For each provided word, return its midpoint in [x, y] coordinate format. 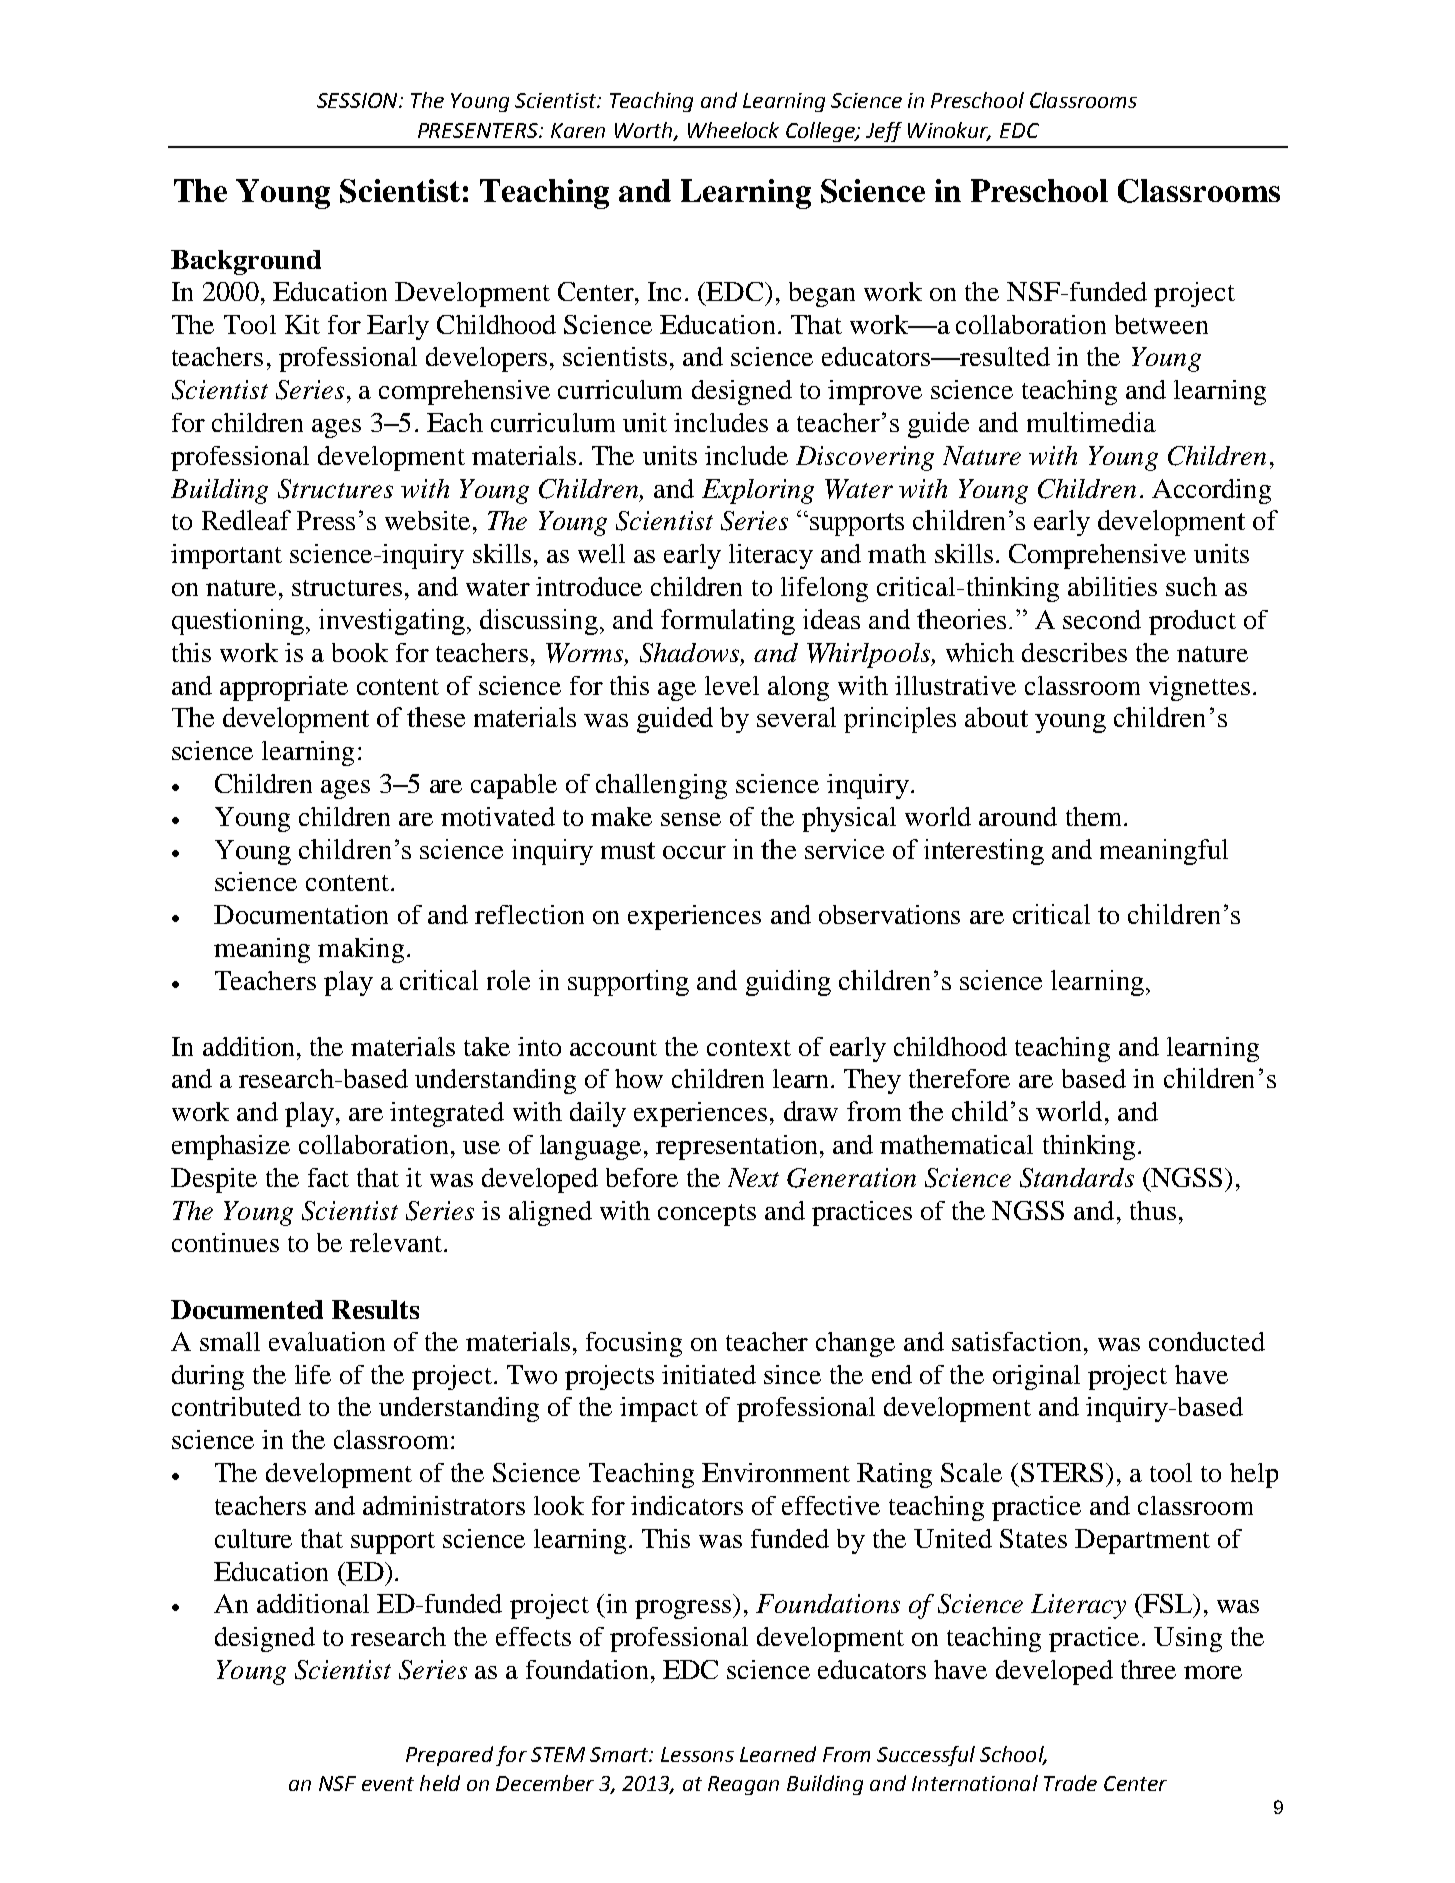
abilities [1112, 586]
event [388, 1784]
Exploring [758, 491]
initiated [709, 1374]
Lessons [697, 1754]
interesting [984, 852]
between [1161, 324]
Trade [1070, 1783]
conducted [1207, 1341]
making [361, 950]
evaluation [327, 1341]
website [427, 520]
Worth [645, 131]
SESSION [358, 100]
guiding [788, 983]
